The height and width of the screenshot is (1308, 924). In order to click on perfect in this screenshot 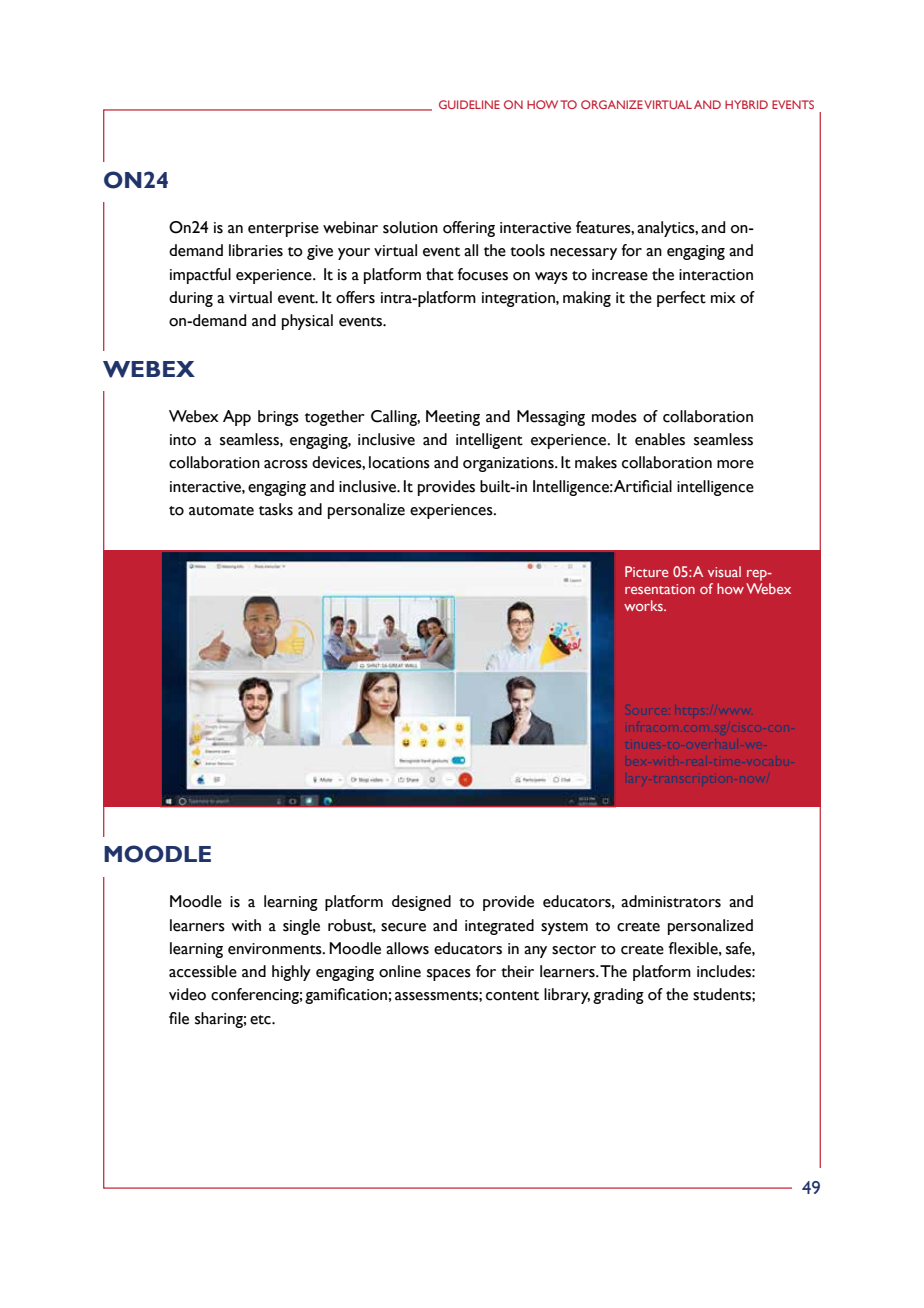, I will do `click(681, 299)`.
